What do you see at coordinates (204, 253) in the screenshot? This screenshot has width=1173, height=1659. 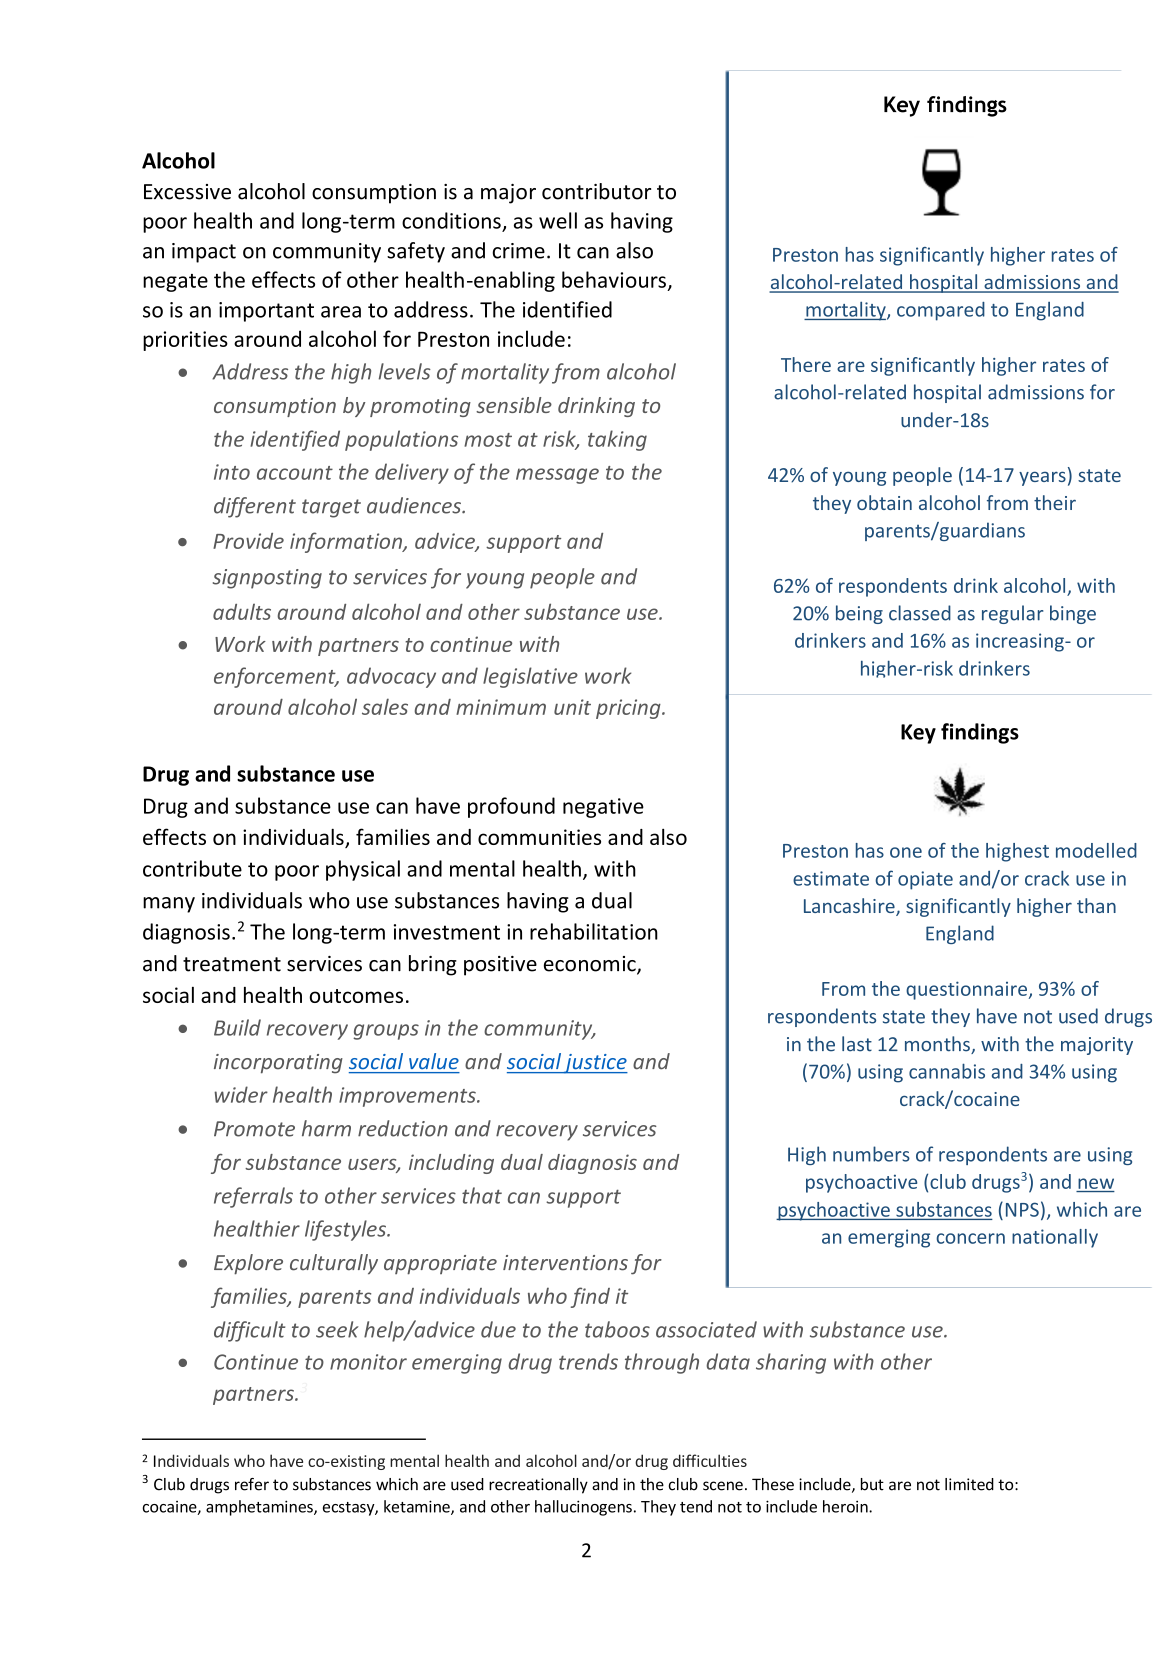 I see `impact` at bounding box center [204, 253].
